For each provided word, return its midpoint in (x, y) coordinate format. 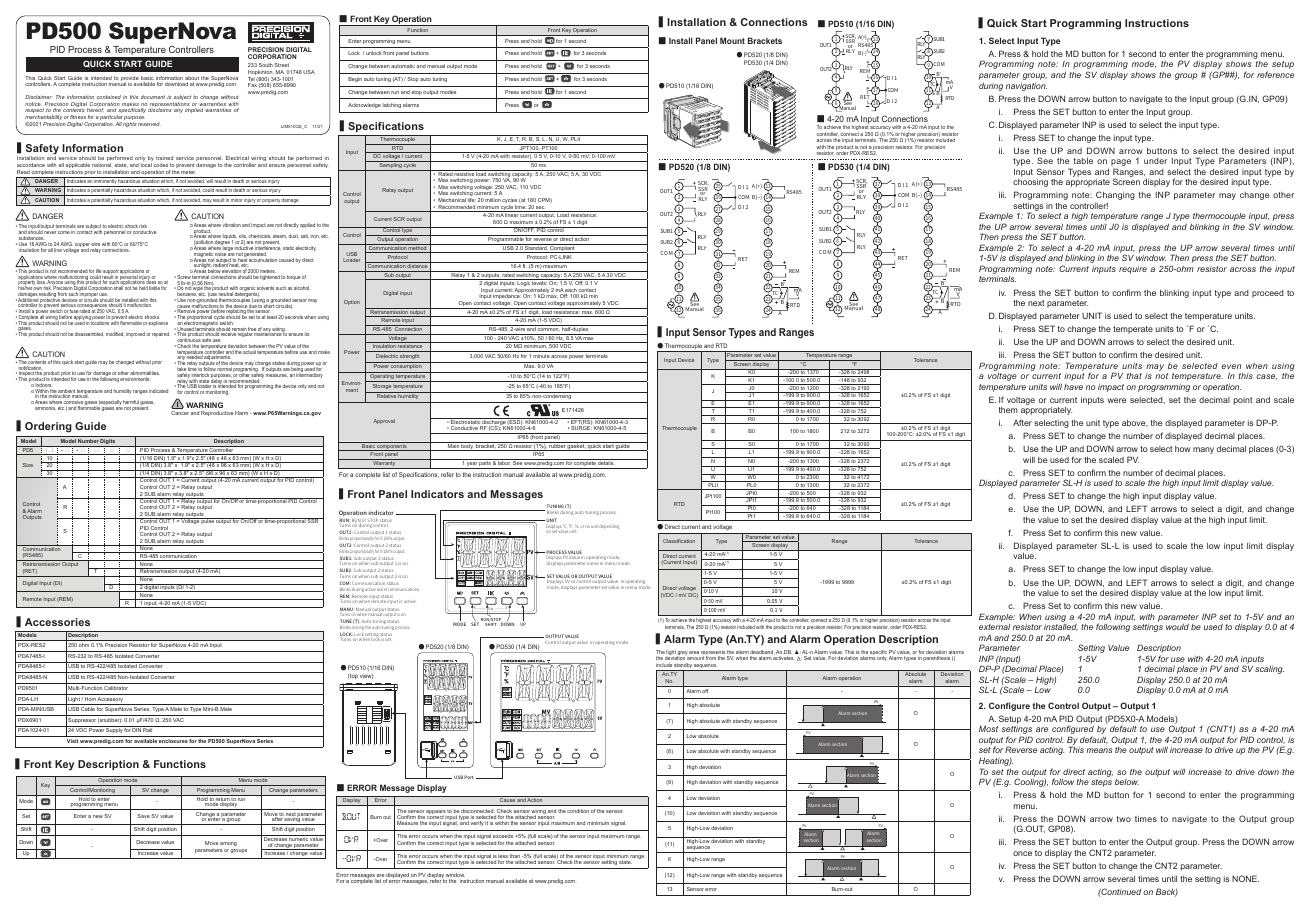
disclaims (160, 110)
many (1203, 450)
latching (392, 105)
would (1177, 627)
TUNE (346, 621)
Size (28, 465)
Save (144, 816)
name (593, 563)
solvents (265, 288)
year (472, 465)
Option (352, 302)
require (1133, 270)
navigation (1026, 87)
